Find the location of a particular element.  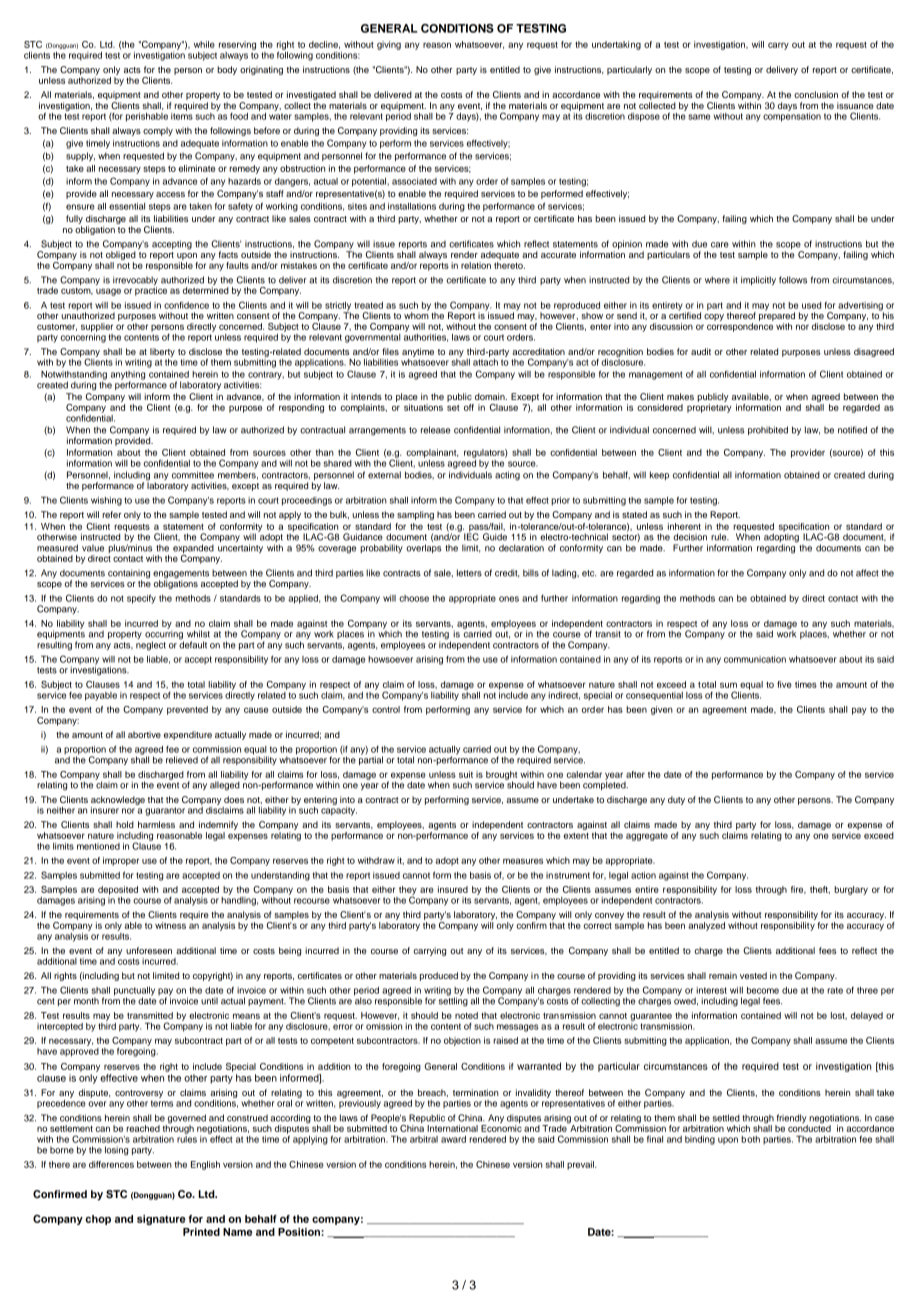

differences is located at coordinates (111, 1164).
